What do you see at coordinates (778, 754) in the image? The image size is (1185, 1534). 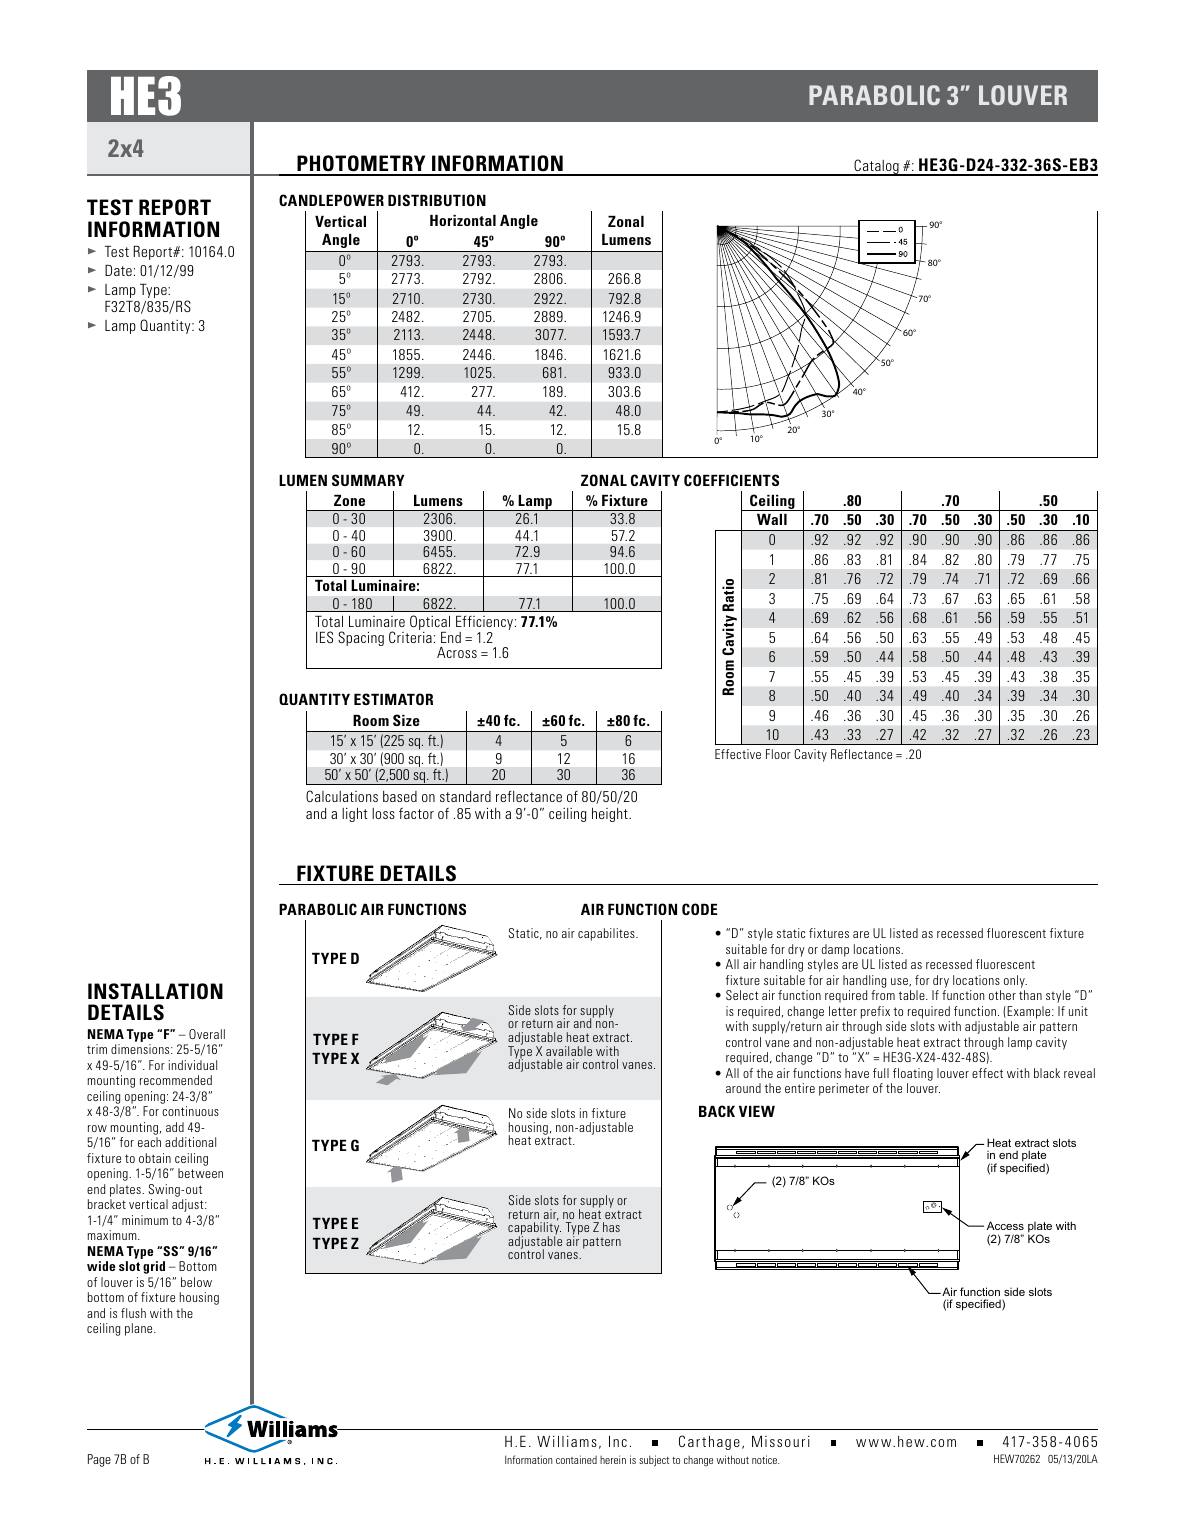 I see `Floor` at bounding box center [778, 754].
